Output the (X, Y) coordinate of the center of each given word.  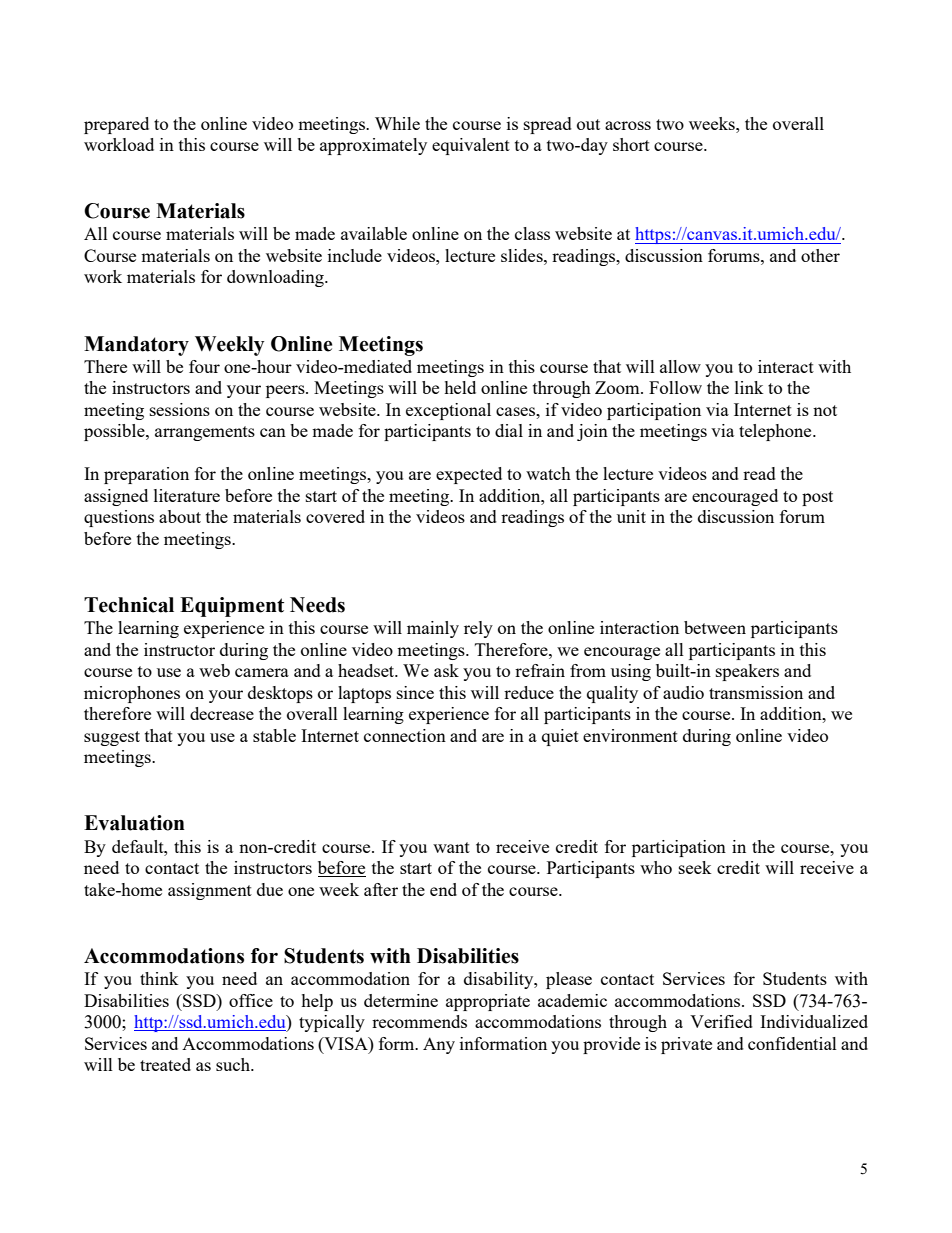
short (631, 144)
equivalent (471, 146)
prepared (116, 125)
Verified (721, 1021)
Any (439, 1045)
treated (165, 1064)
